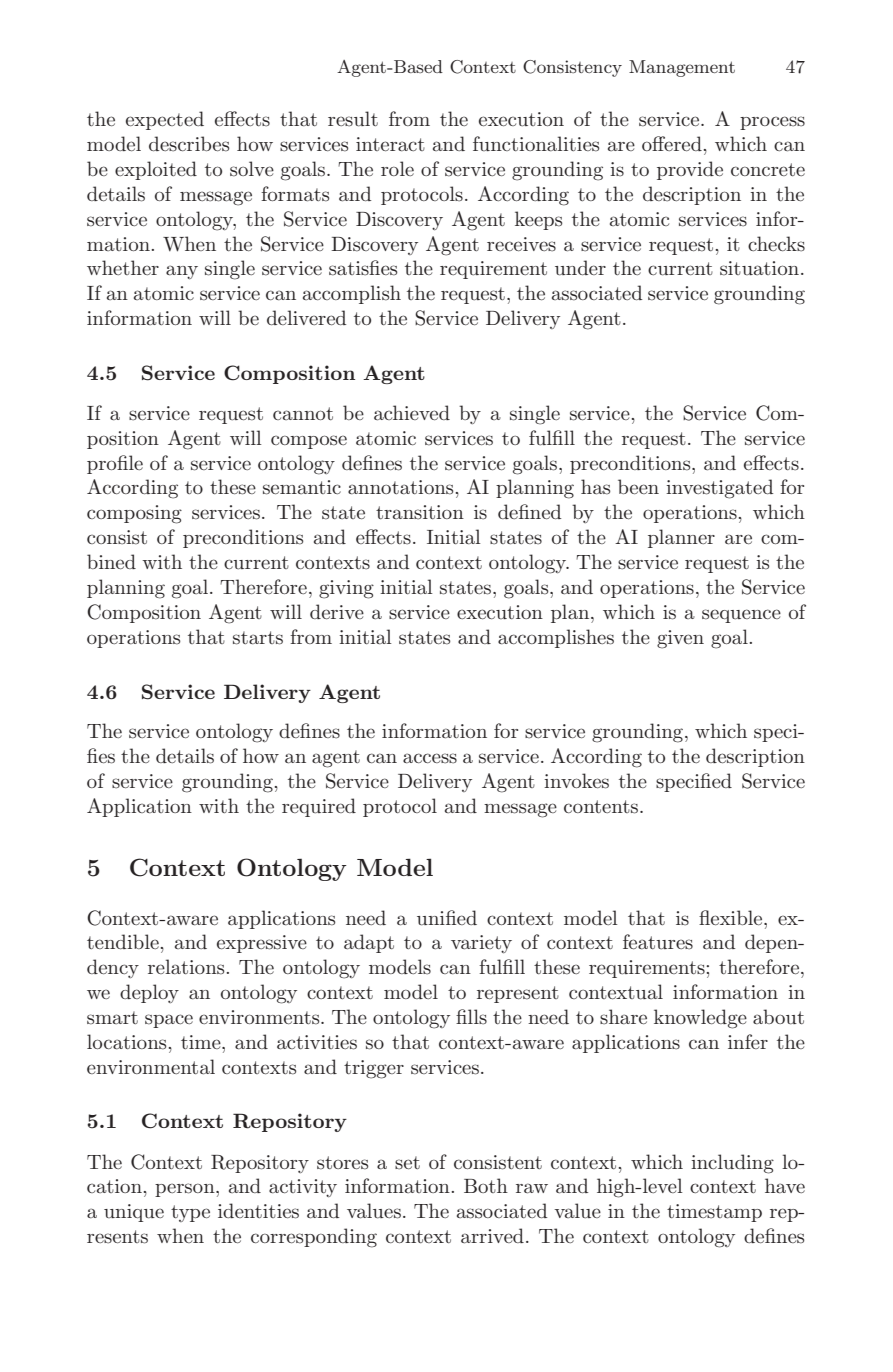 The image size is (893, 1372). I want to click on including, so click(732, 1164).
